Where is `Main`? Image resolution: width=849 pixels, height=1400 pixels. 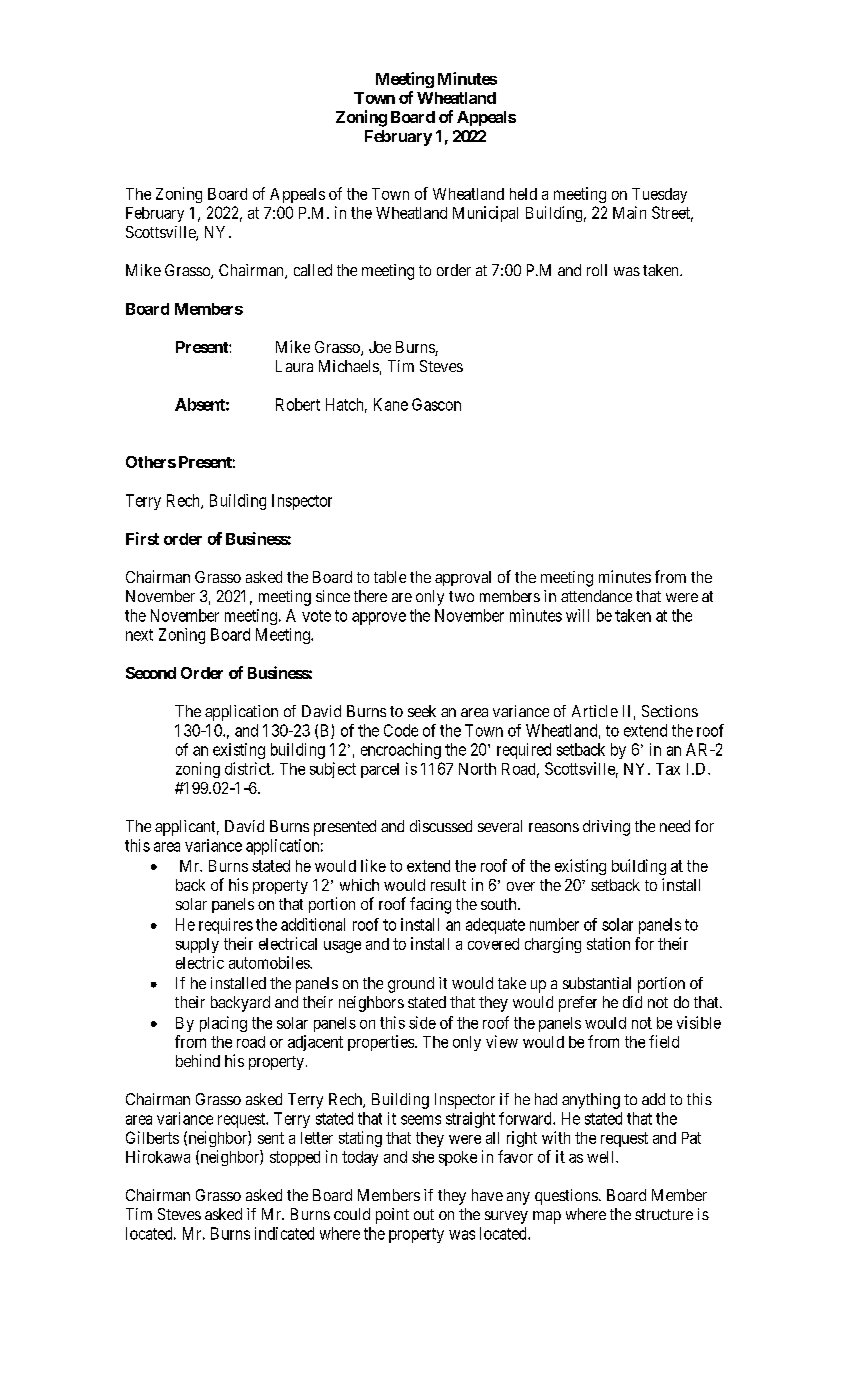 Main is located at coordinates (629, 212).
